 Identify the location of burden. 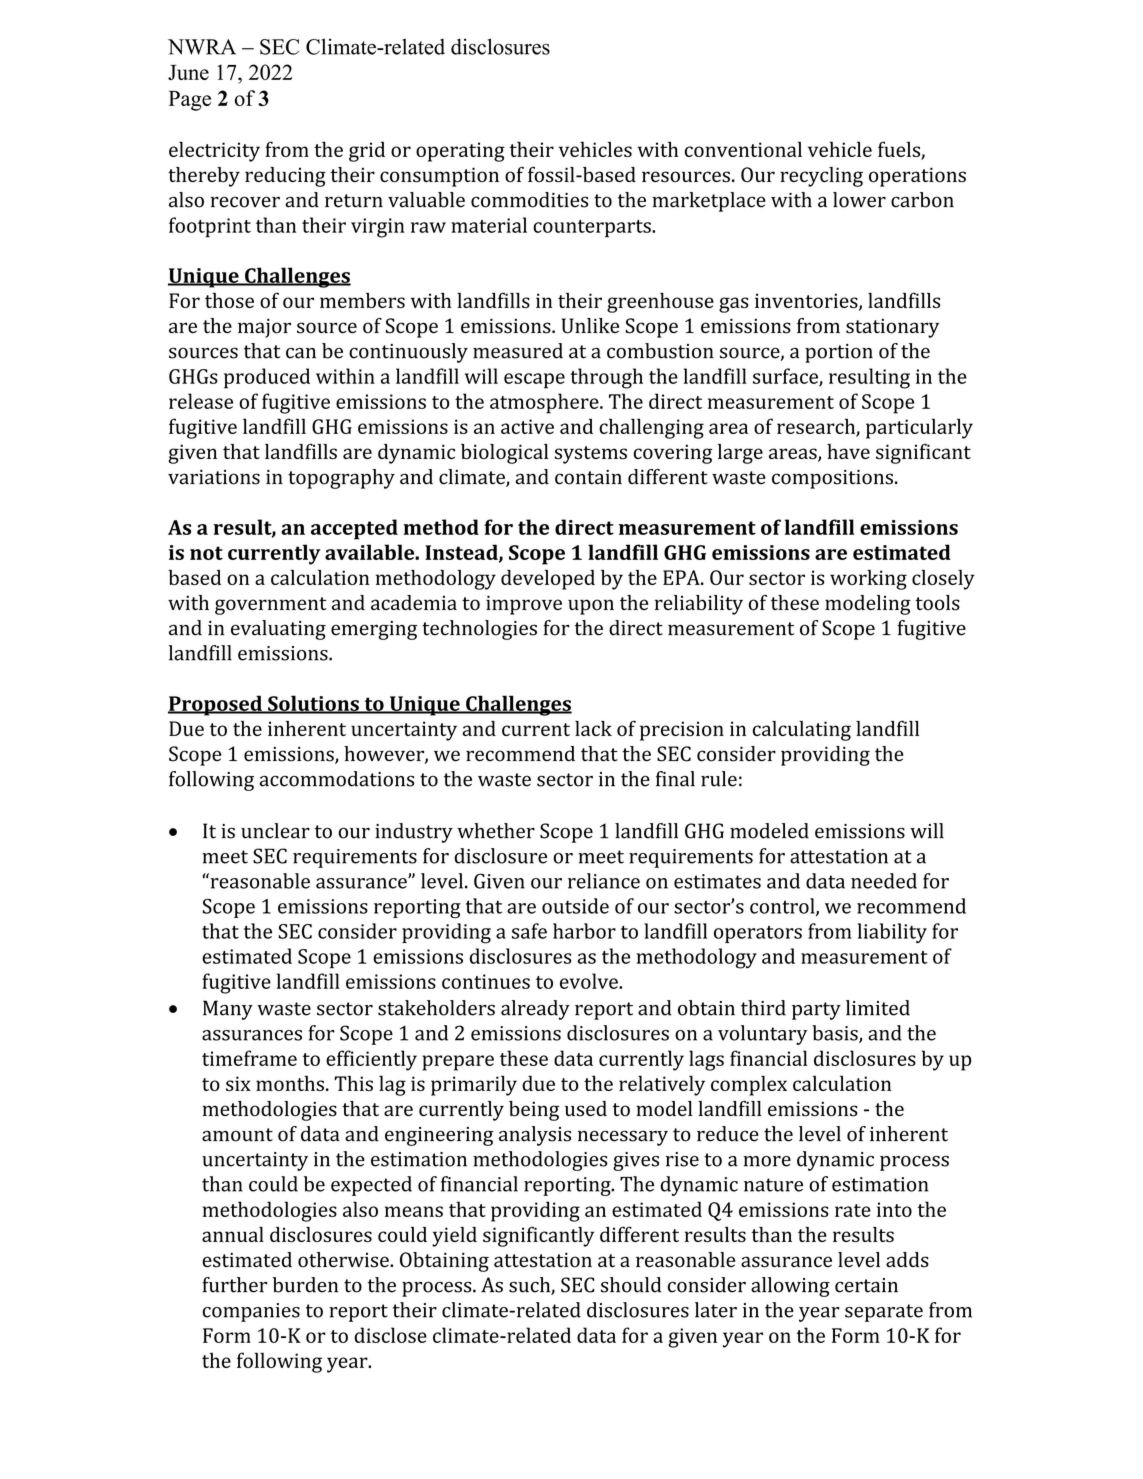
(305, 1285).
